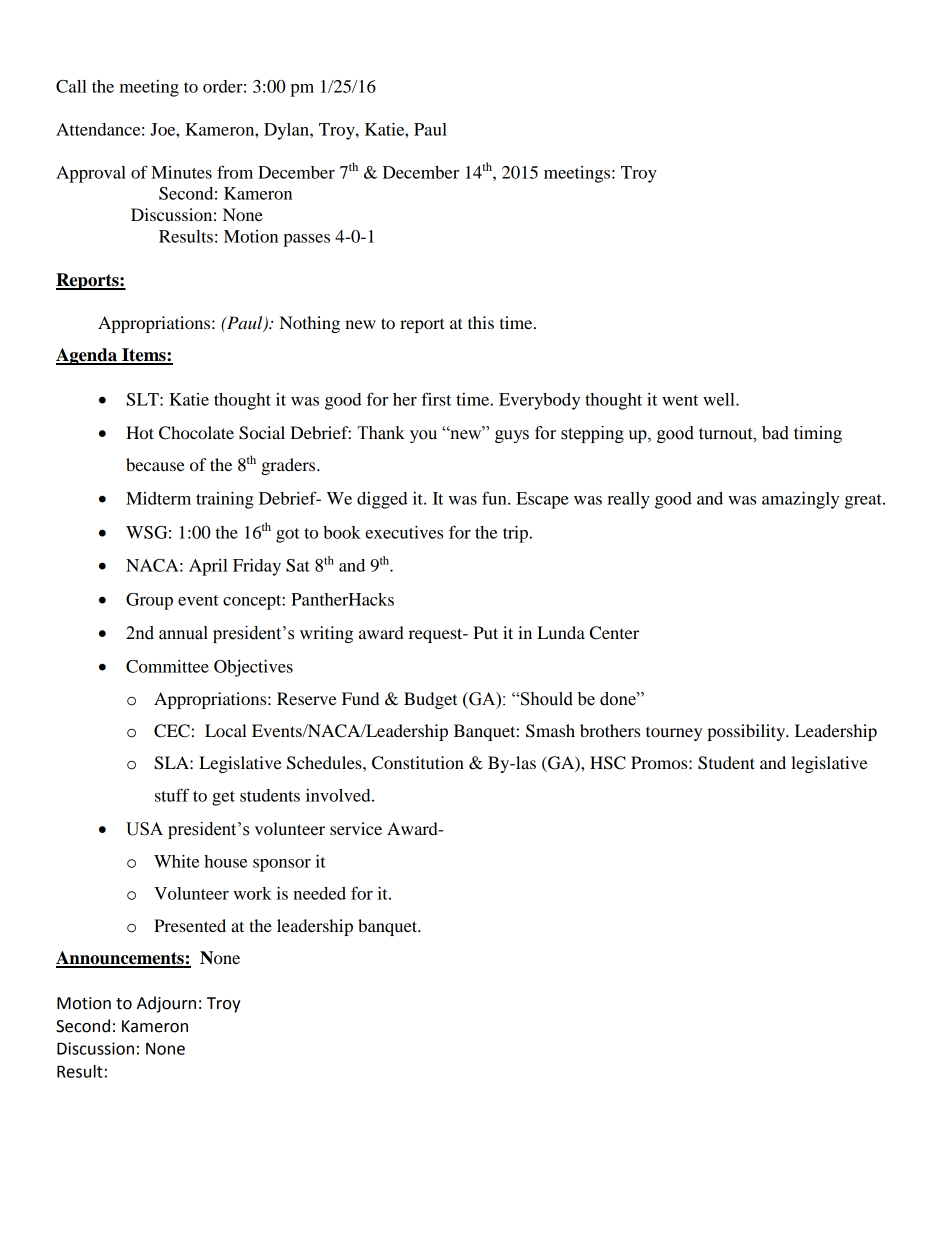 This screenshot has height=1233, width=952. What do you see at coordinates (71, 86) in the screenshot?
I see `Call` at bounding box center [71, 86].
